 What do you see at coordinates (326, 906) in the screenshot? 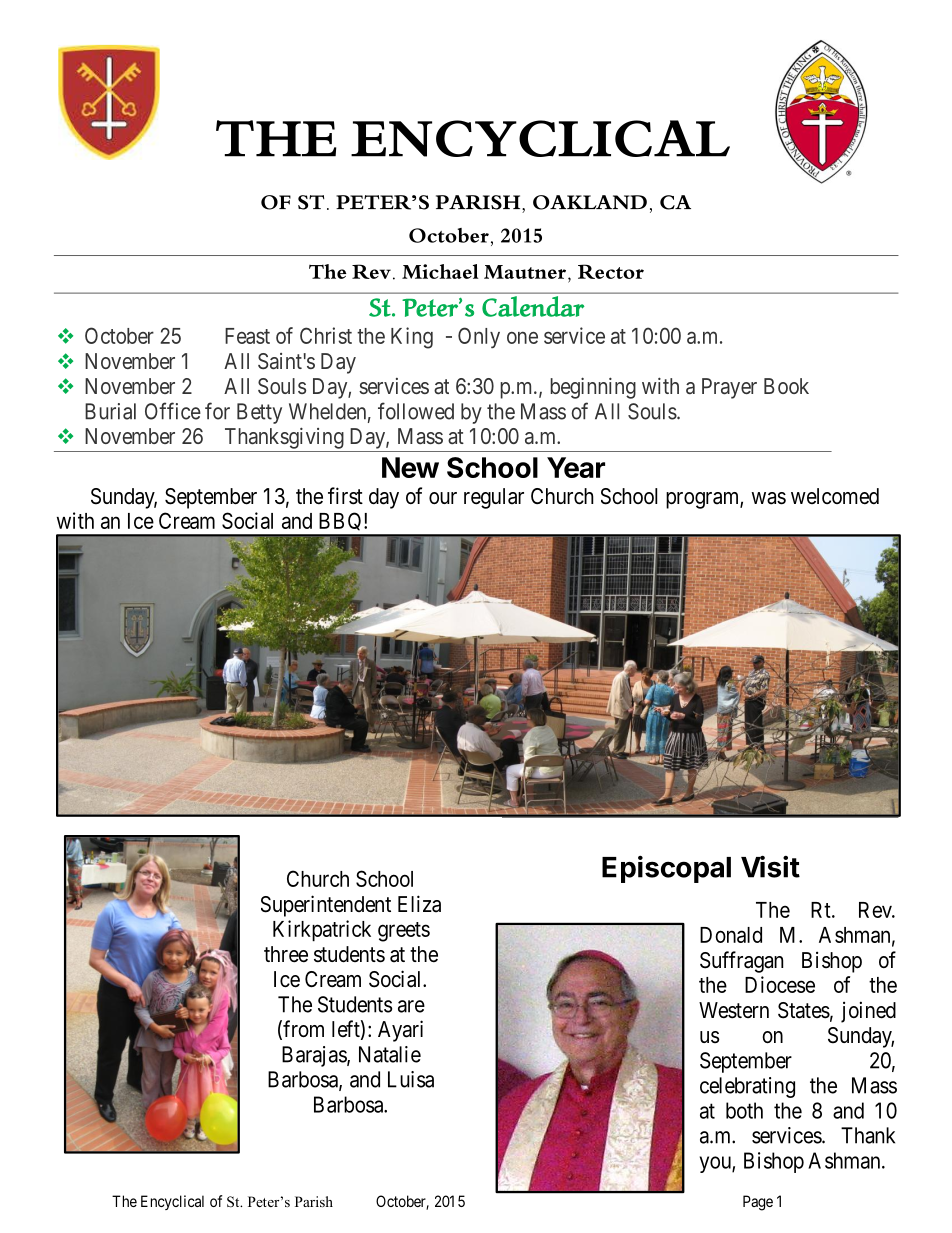
I see `Superintendent` at bounding box center [326, 906].
